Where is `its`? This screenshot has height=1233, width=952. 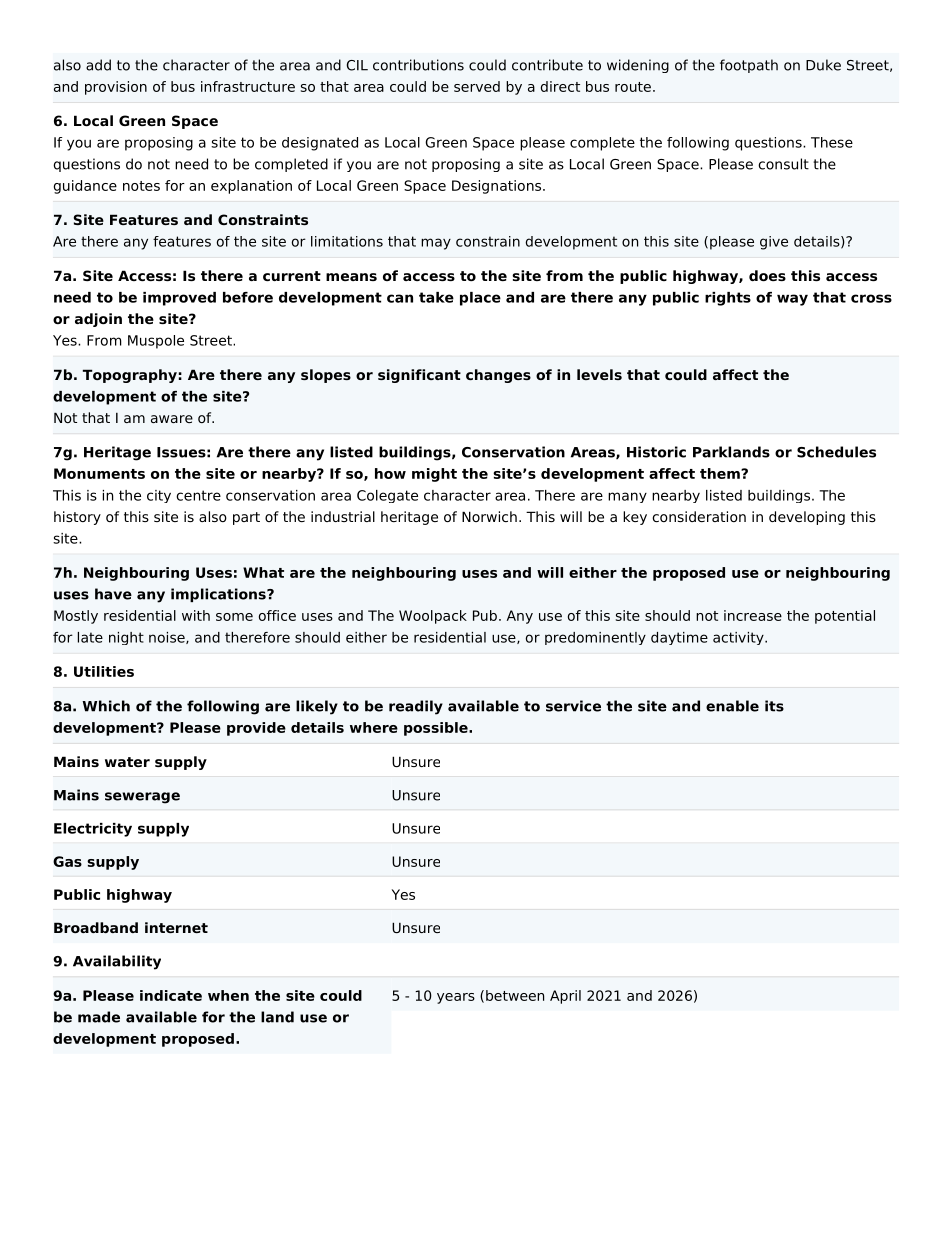 its is located at coordinates (774, 706).
